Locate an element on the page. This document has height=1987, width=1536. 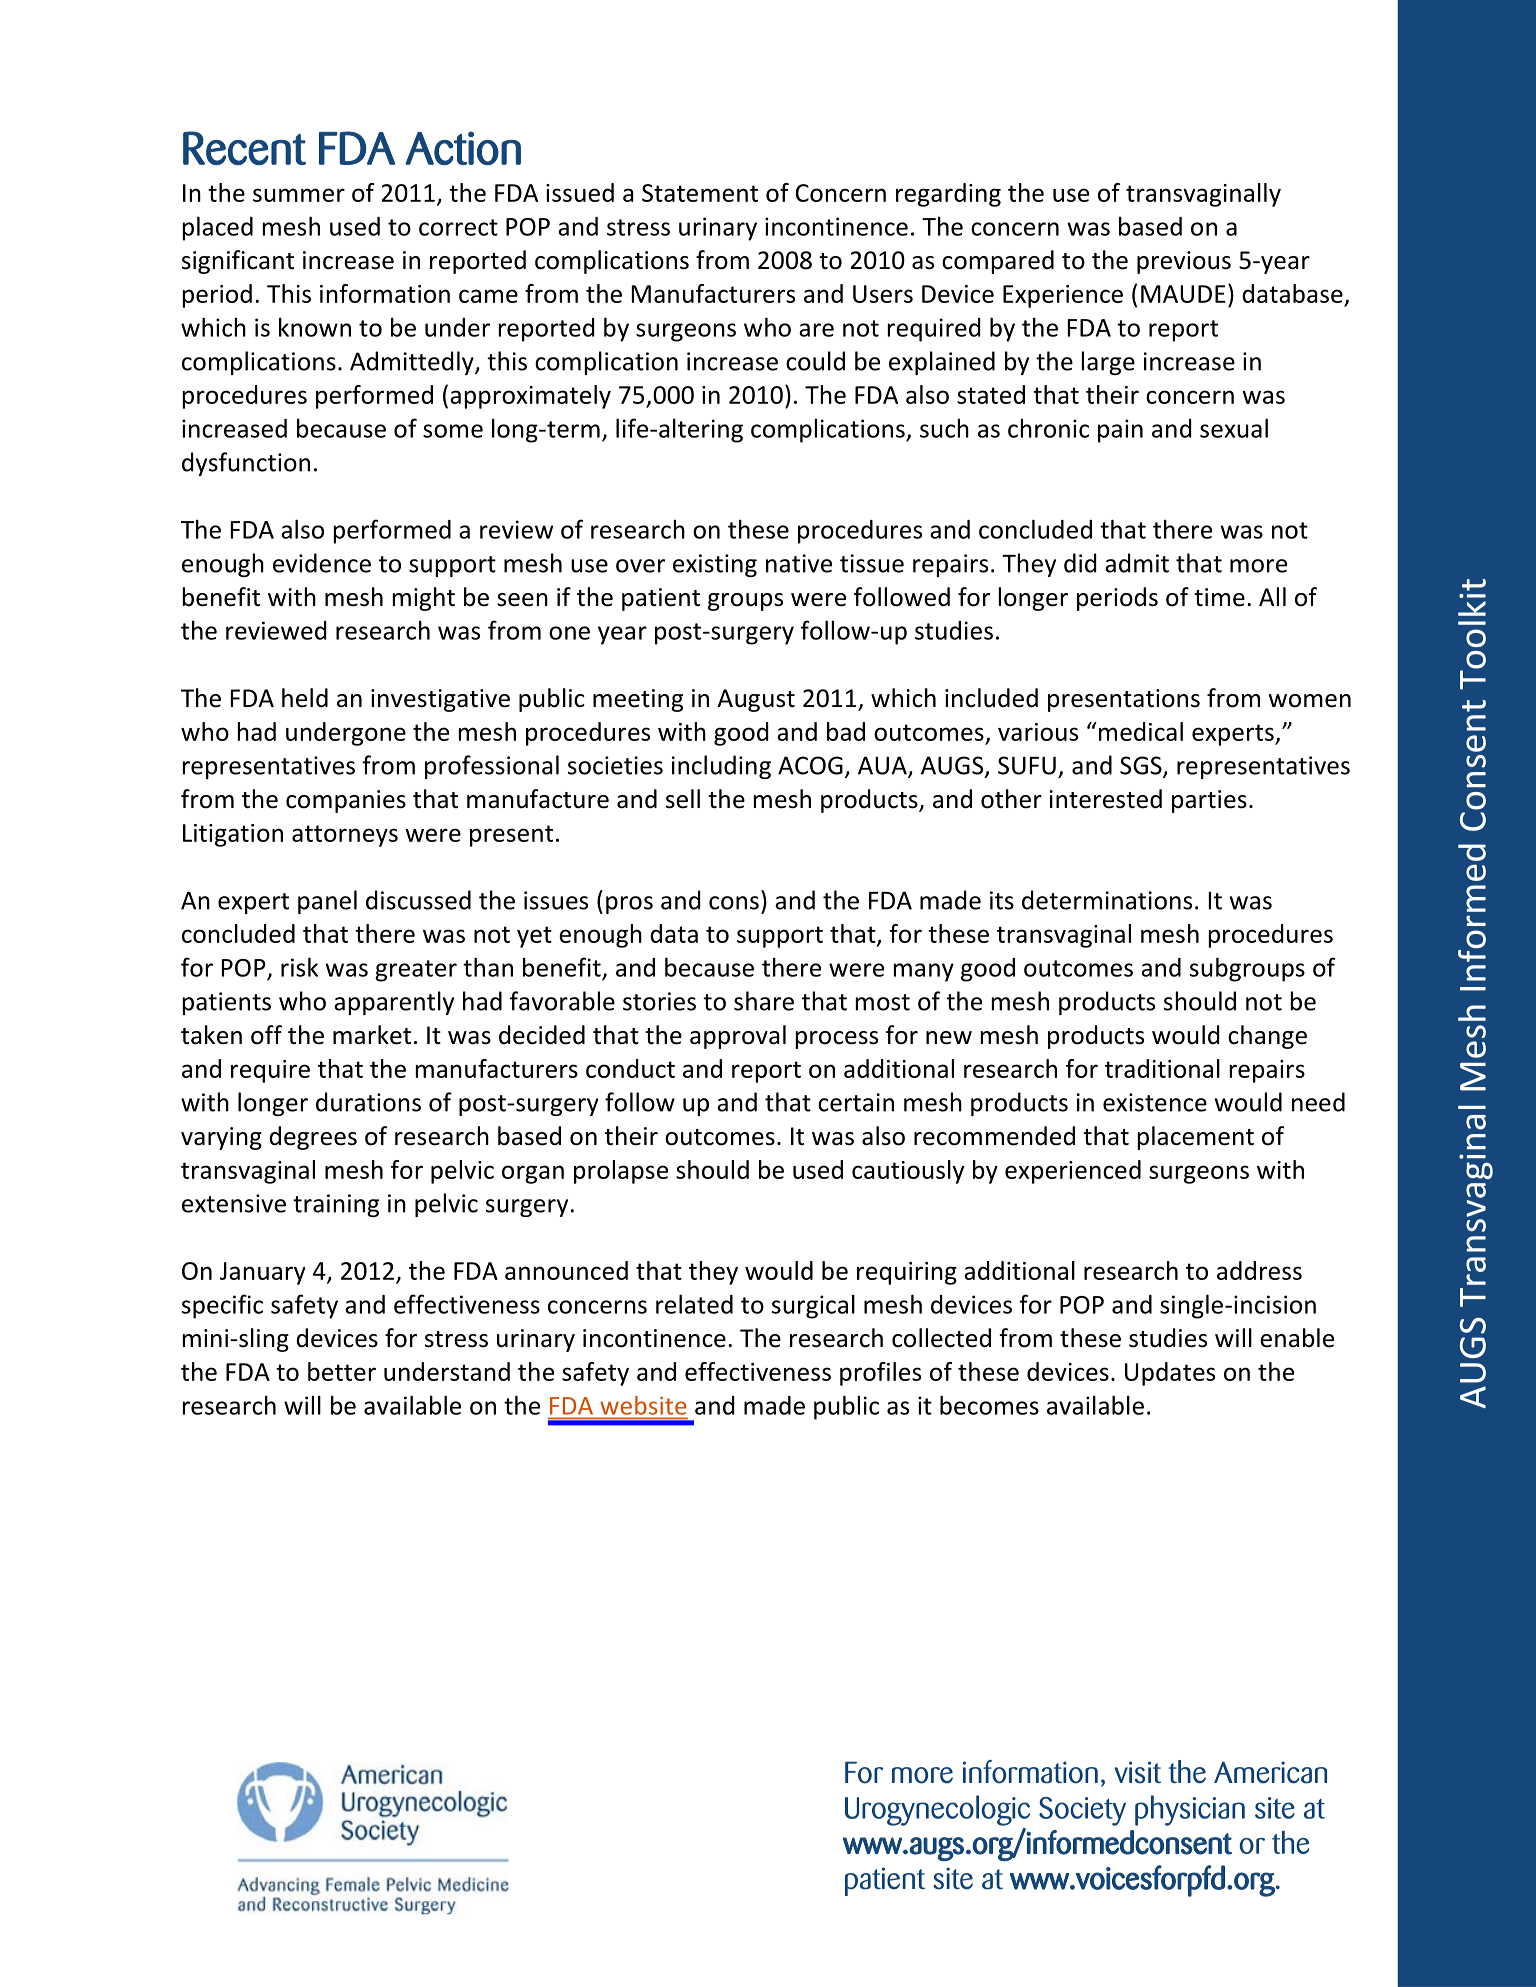
share is located at coordinates (764, 1001).
